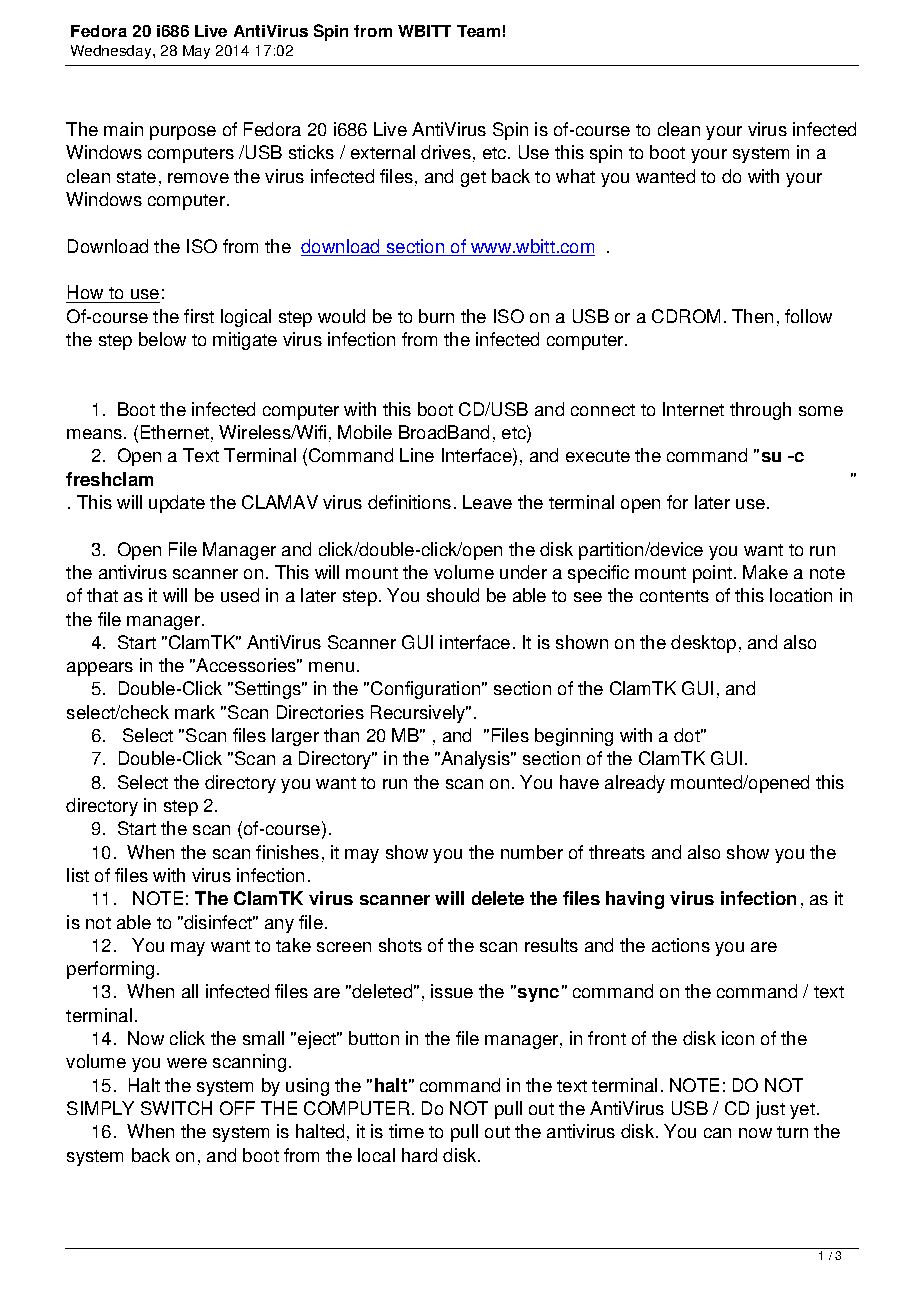  Describe the element at coordinates (770, 1110) in the page. I see `just` at that location.
